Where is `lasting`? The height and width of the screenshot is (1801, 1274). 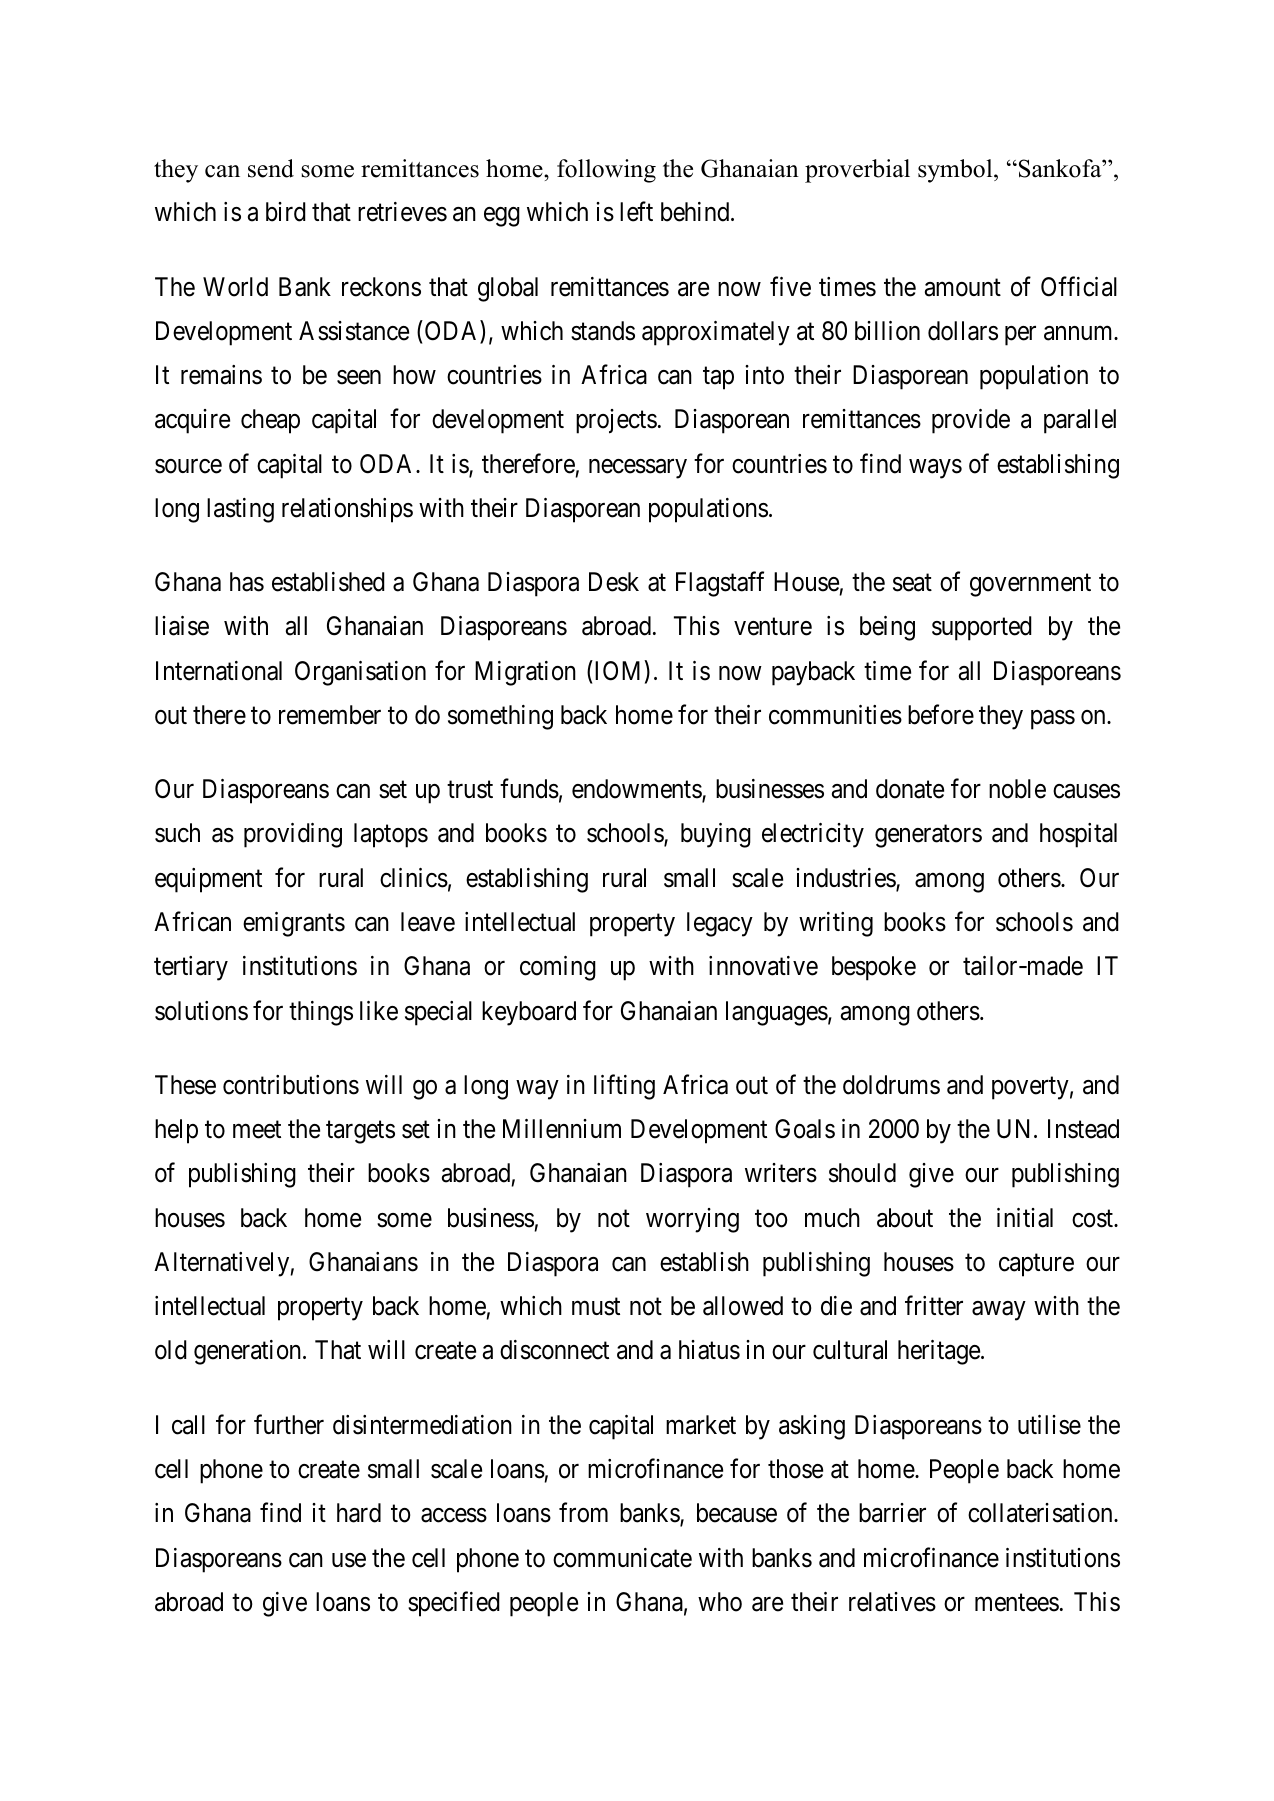
lasting is located at coordinates (240, 510).
